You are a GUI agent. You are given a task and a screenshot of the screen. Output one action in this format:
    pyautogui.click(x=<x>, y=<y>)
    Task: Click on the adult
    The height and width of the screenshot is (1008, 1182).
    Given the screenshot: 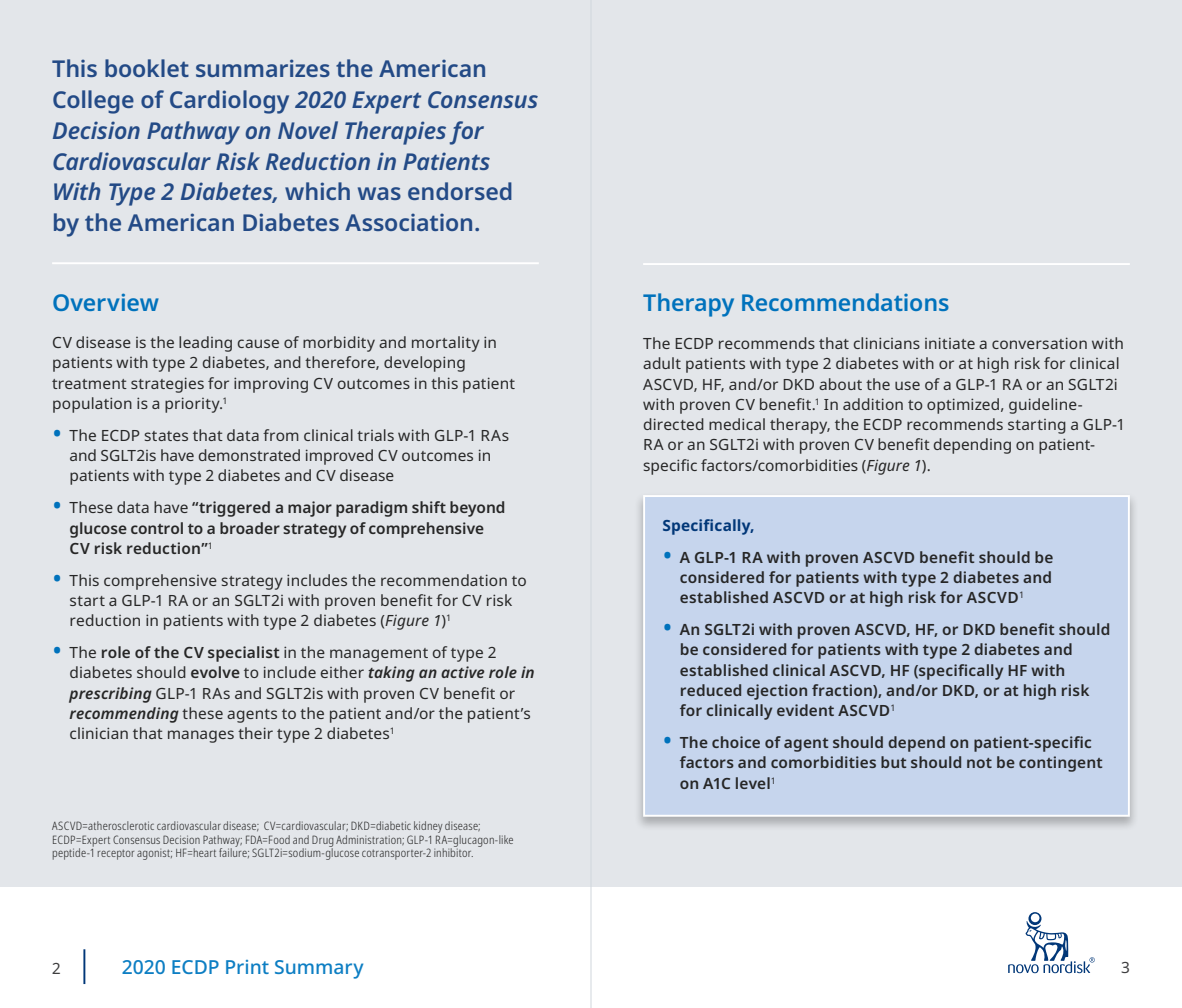 What is the action you would take?
    pyautogui.click(x=662, y=363)
